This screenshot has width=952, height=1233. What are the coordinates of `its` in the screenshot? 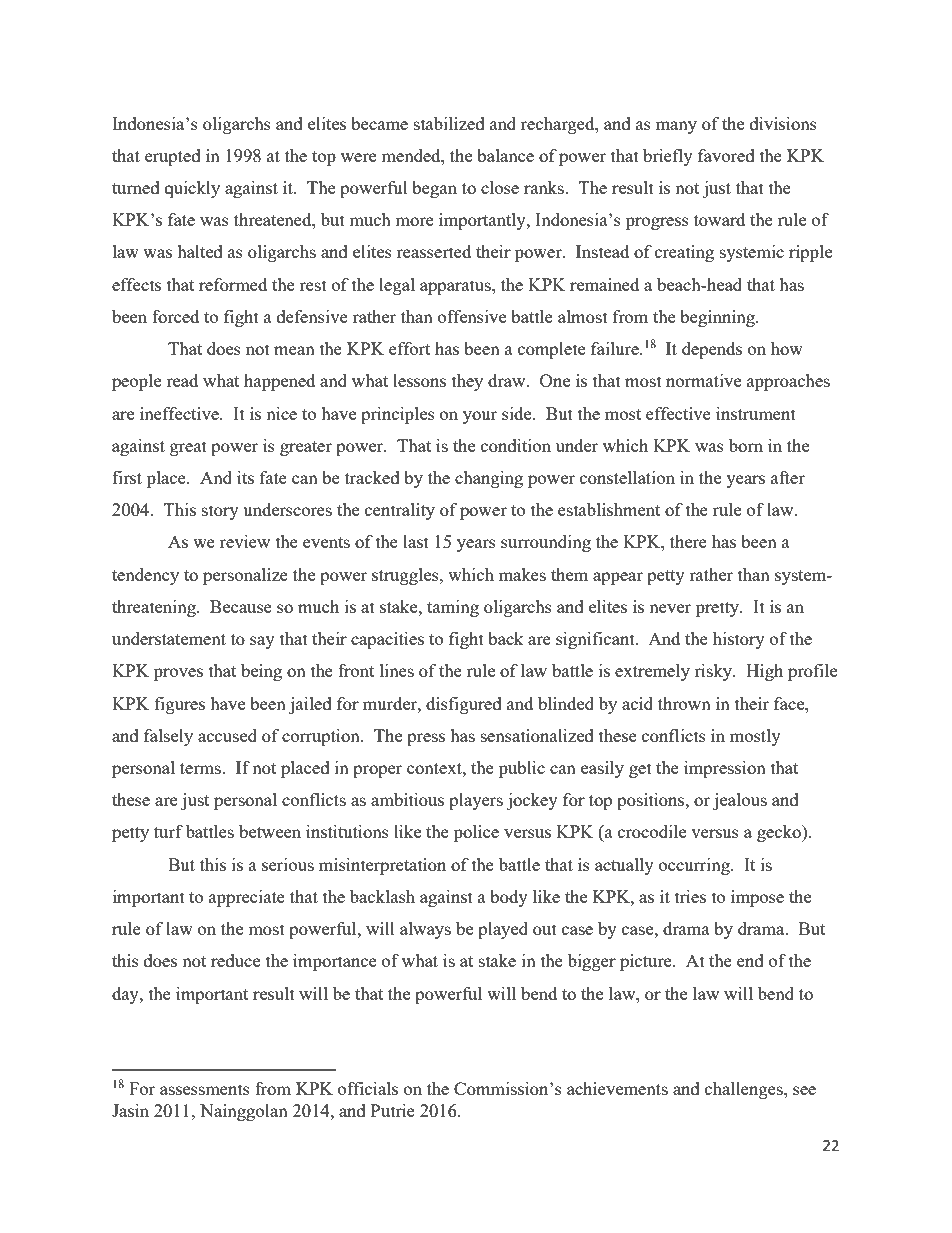 It's located at (245, 477).
